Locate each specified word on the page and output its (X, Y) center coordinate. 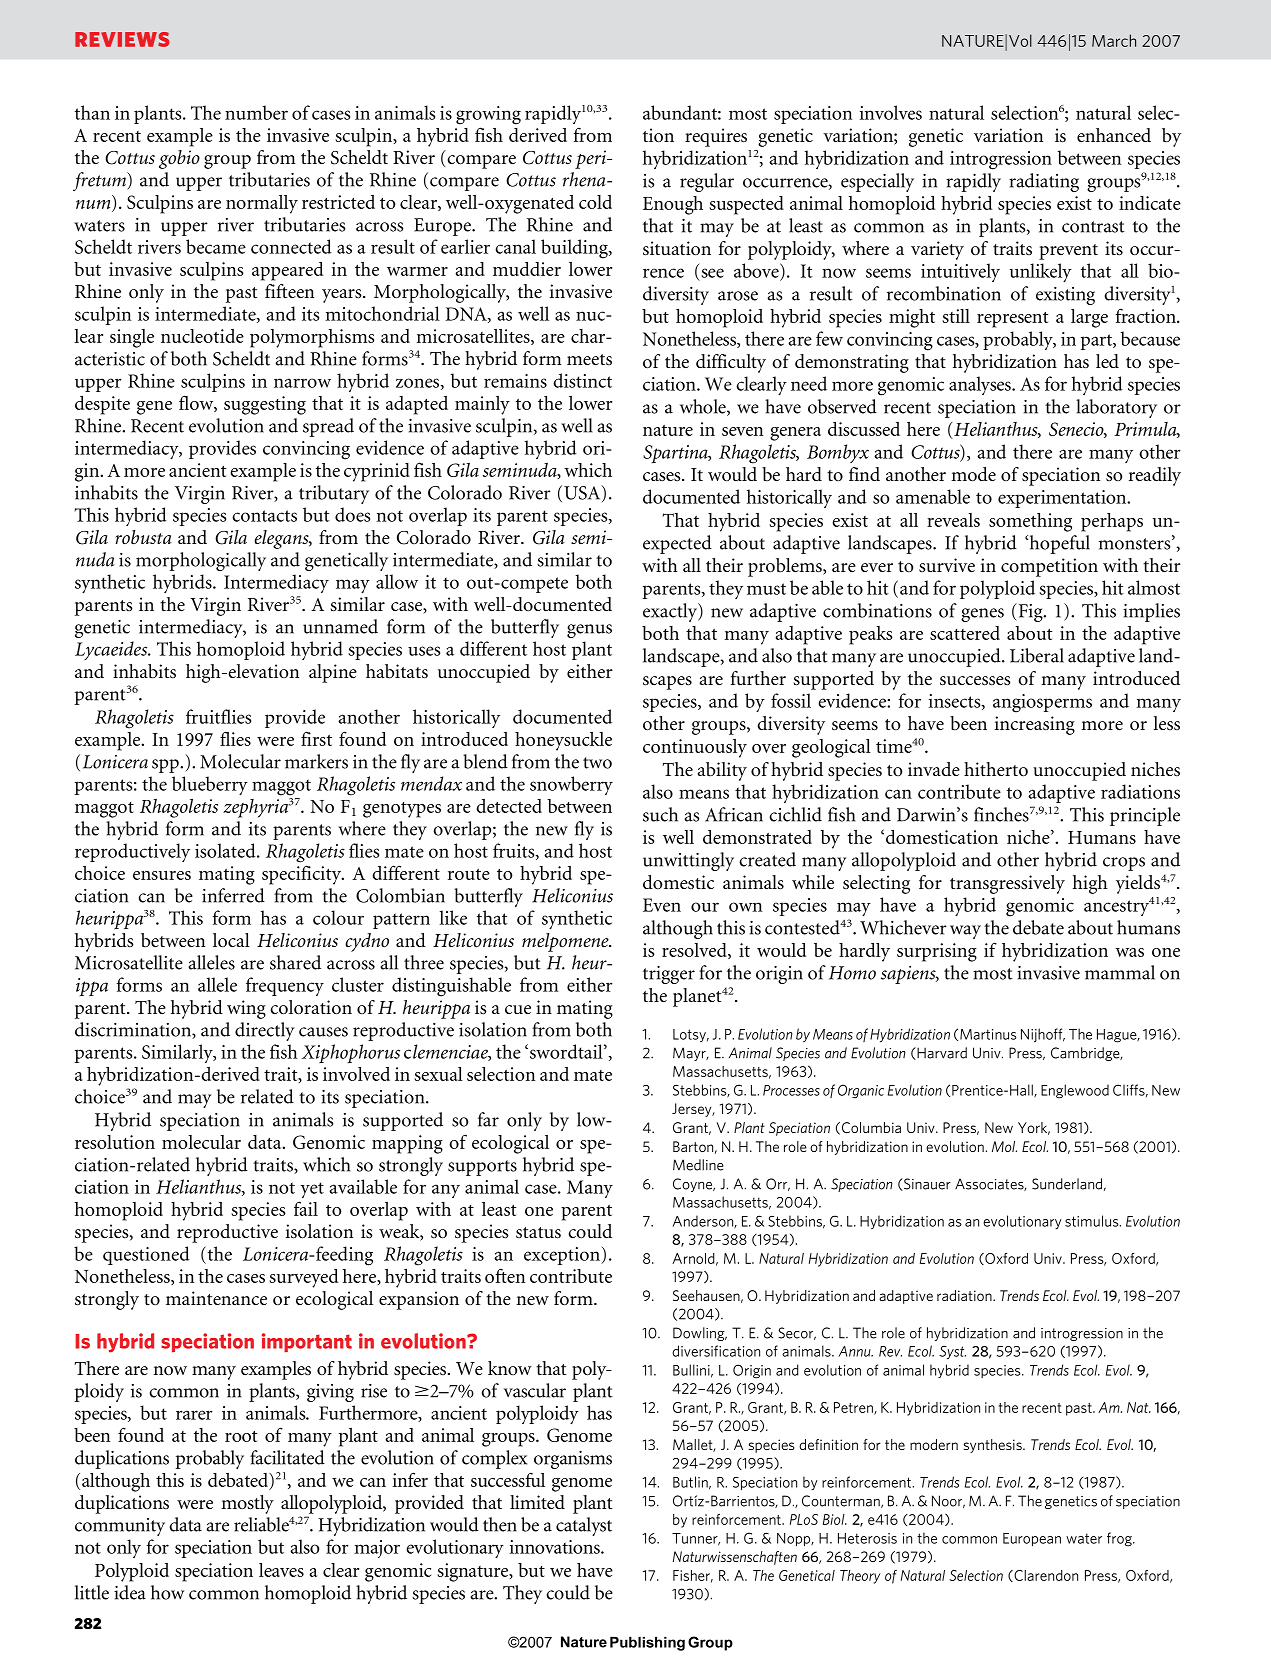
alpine (333, 673)
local (231, 940)
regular (707, 182)
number (256, 112)
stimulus (1093, 1221)
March (1114, 40)
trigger (669, 975)
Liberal (1037, 655)
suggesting (265, 405)
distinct (582, 380)
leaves (281, 1570)
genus (589, 631)
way (965, 932)
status (538, 1233)
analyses (981, 385)
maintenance (216, 1298)
